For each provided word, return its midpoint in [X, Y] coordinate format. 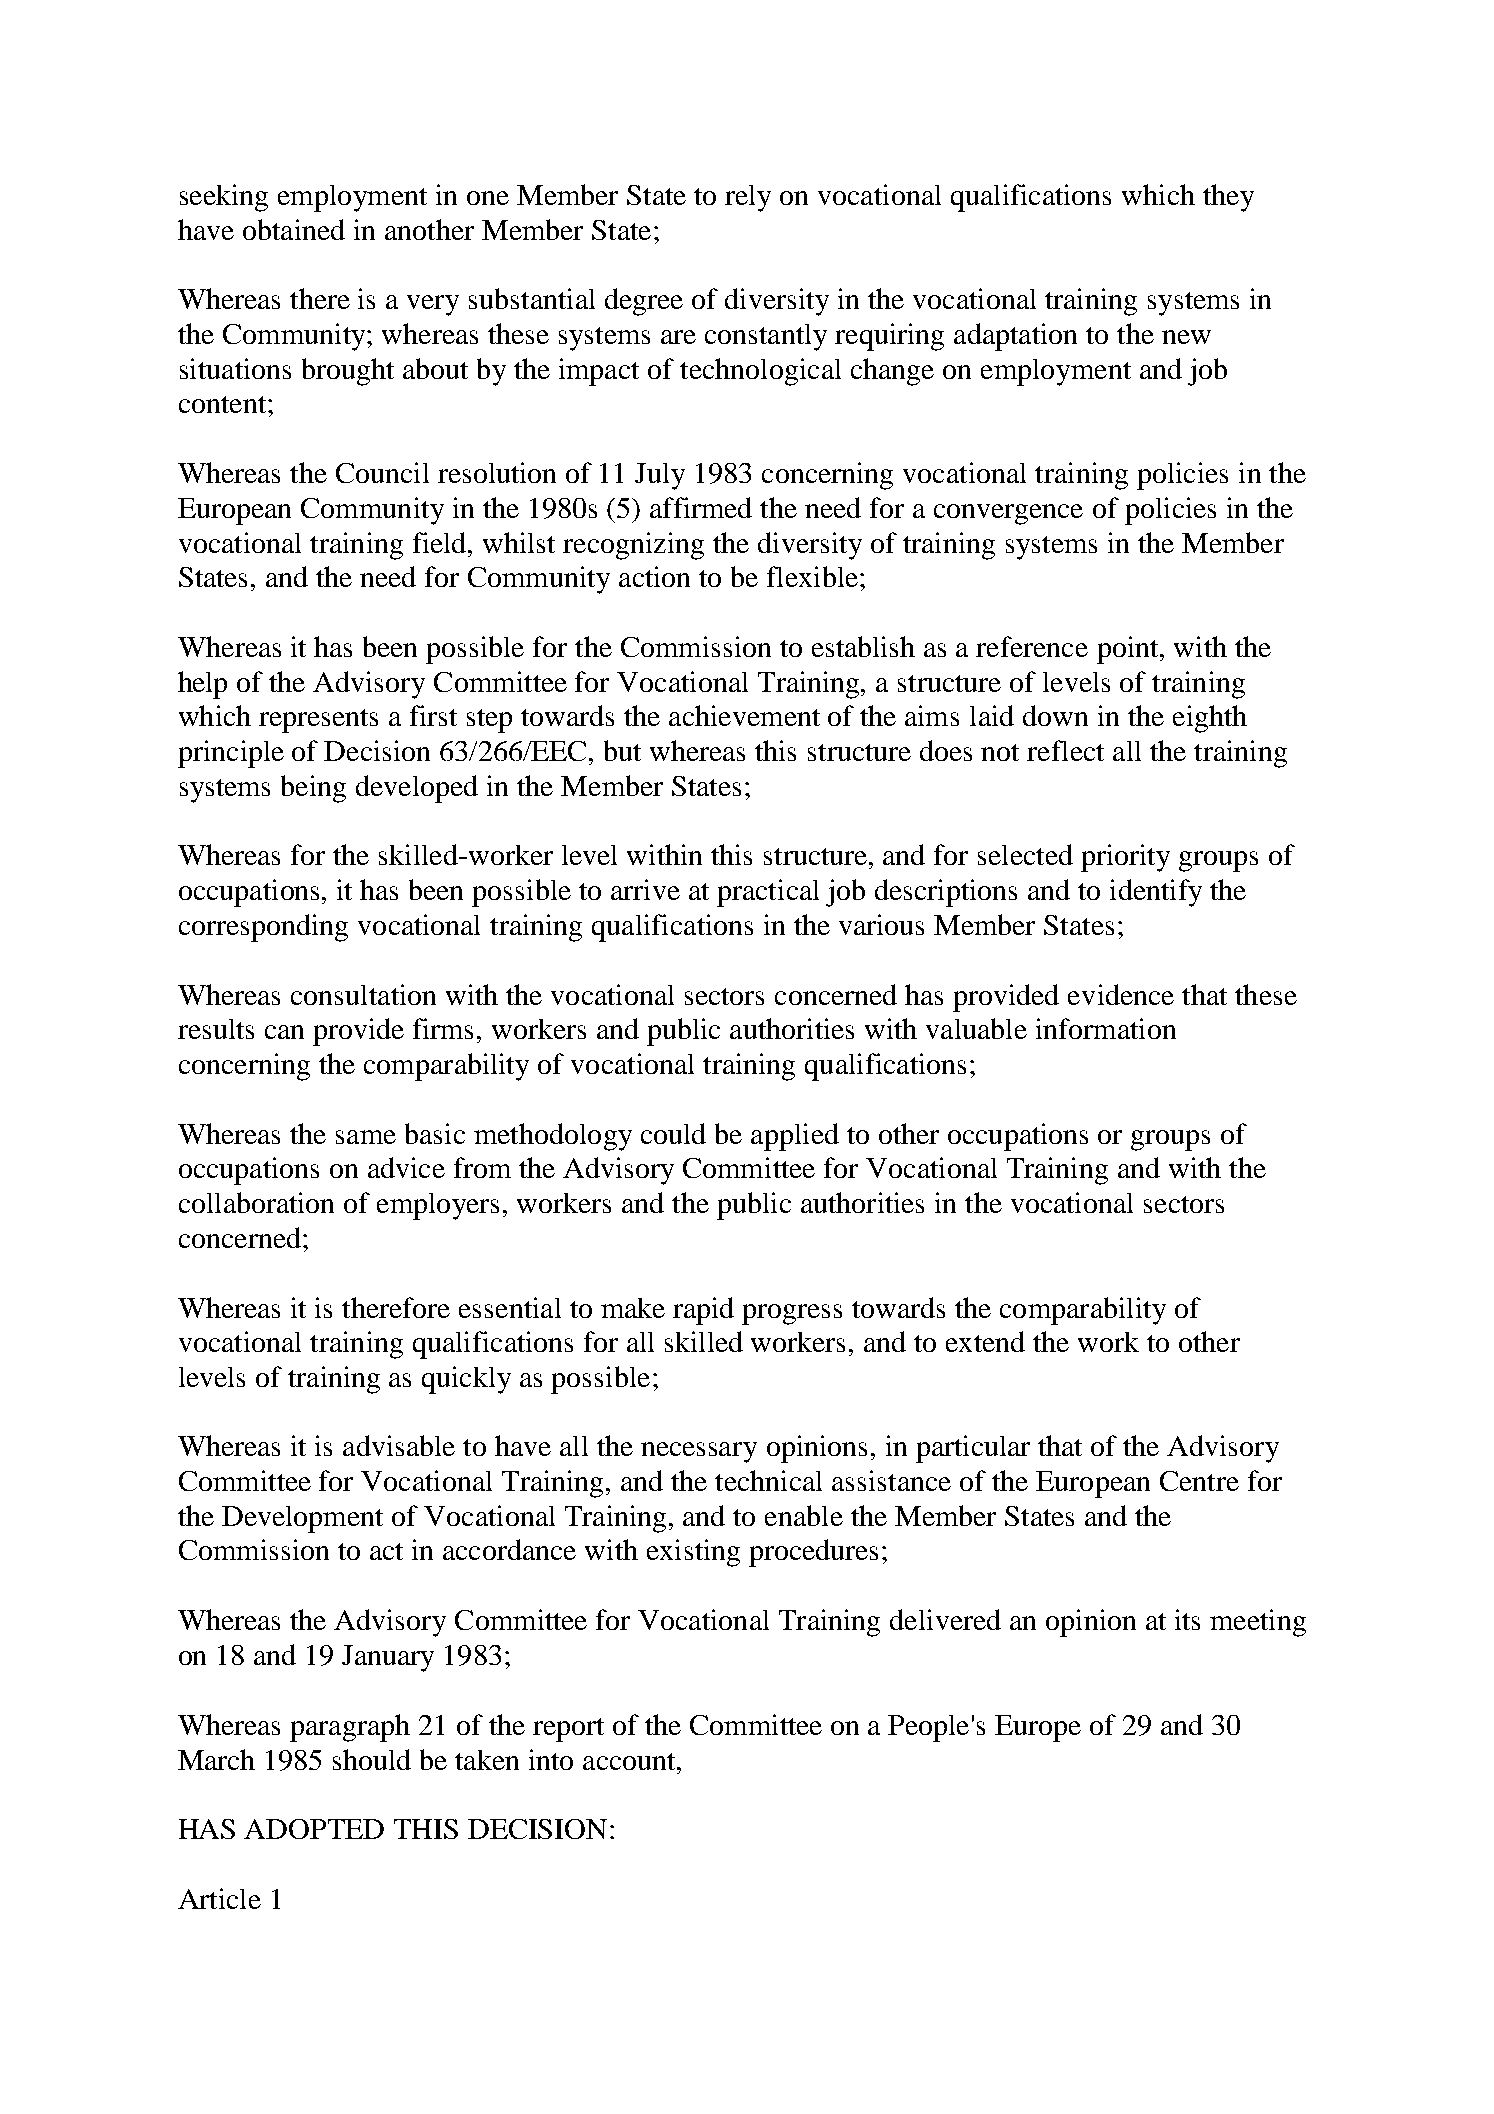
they [1228, 198]
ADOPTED [314, 1829]
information [1106, 1028]
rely [748, 198]
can [284, 1032]
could [673, 1133]
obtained [294, 229]
